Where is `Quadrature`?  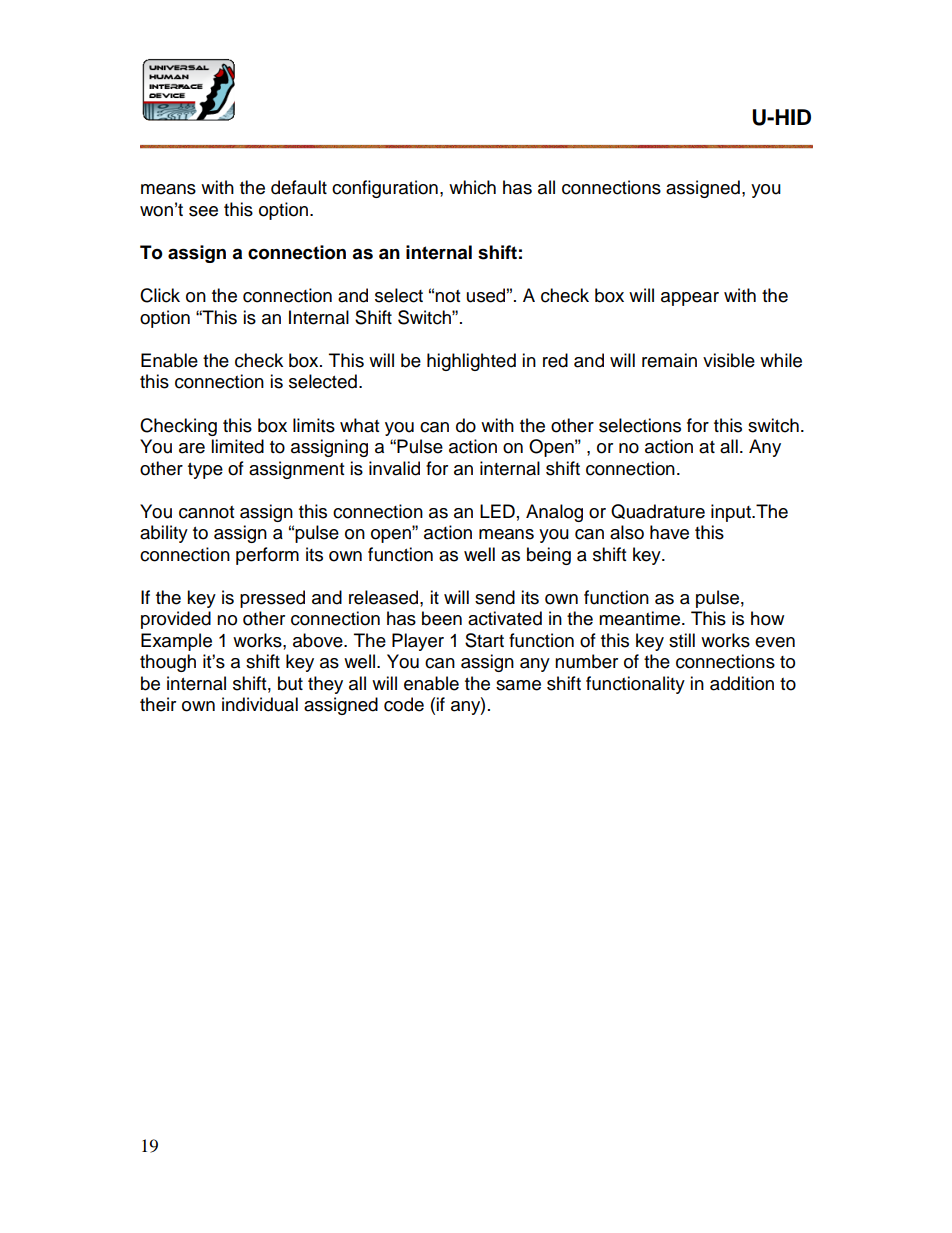 Quadrature is located at coordinates (658, 511).
